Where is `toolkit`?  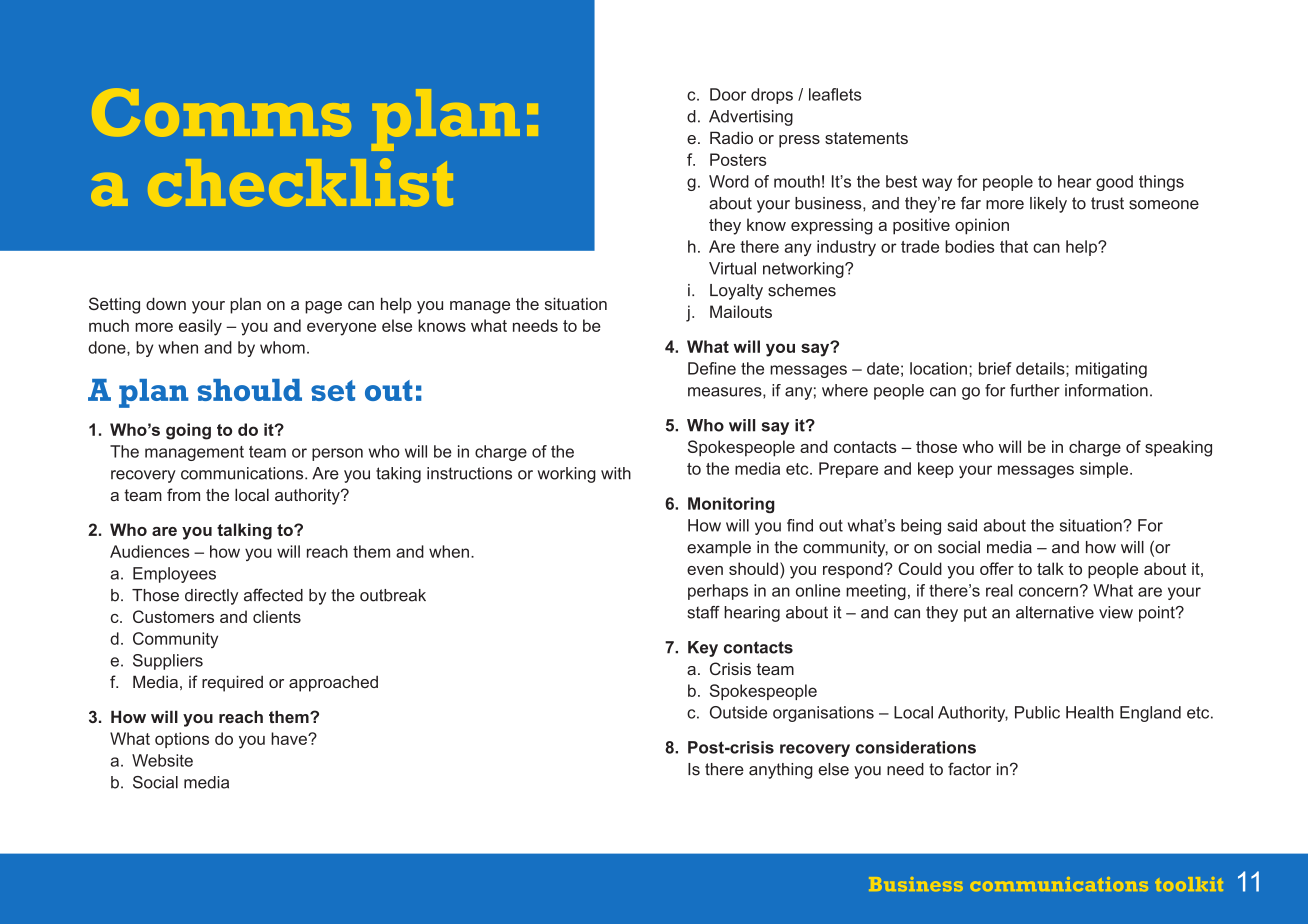
toolkit is located at coordinates (1189, 884).
